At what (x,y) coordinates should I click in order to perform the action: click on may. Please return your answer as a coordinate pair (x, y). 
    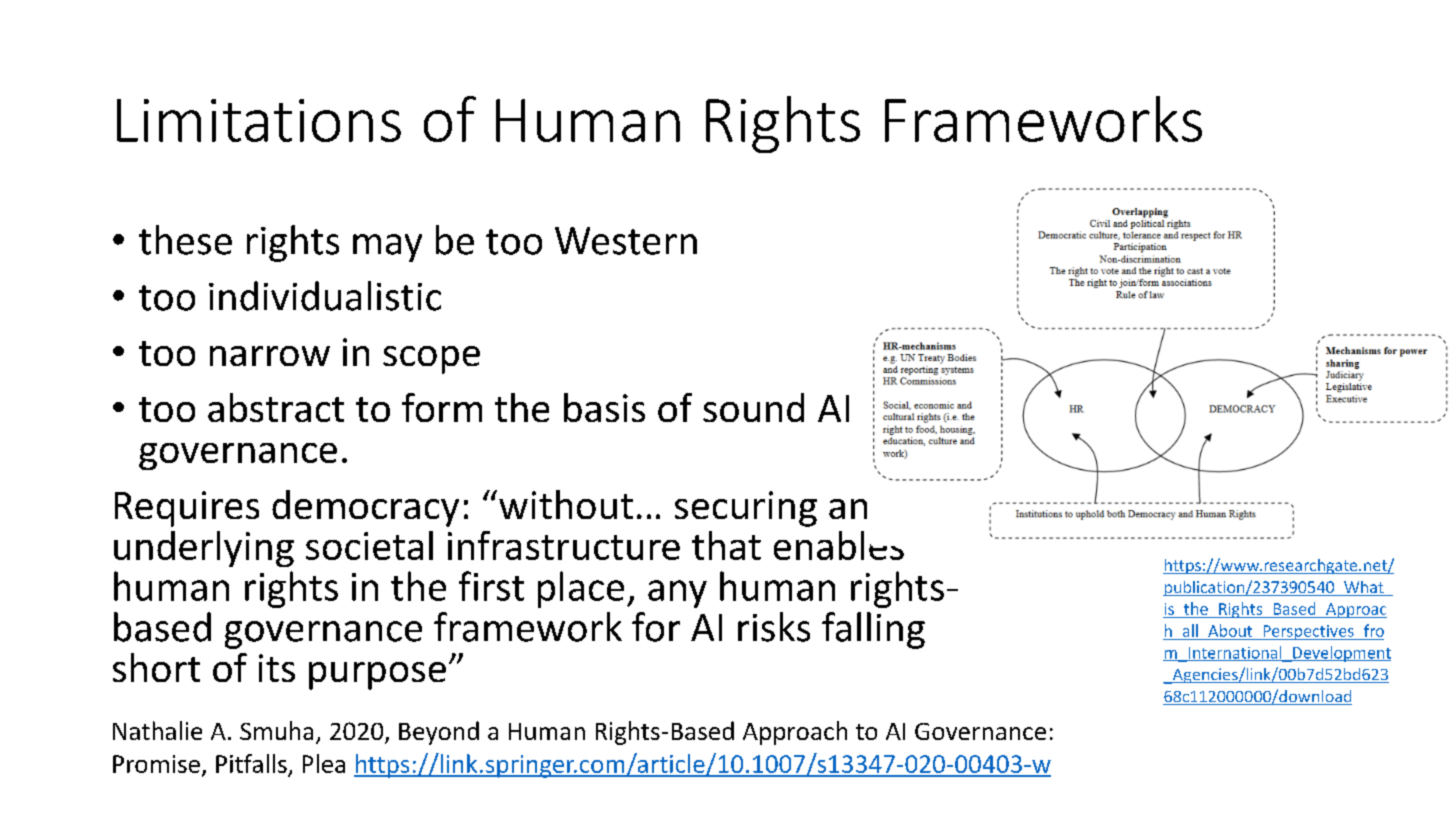
    Looking at the image, I should click on (387, 248).
